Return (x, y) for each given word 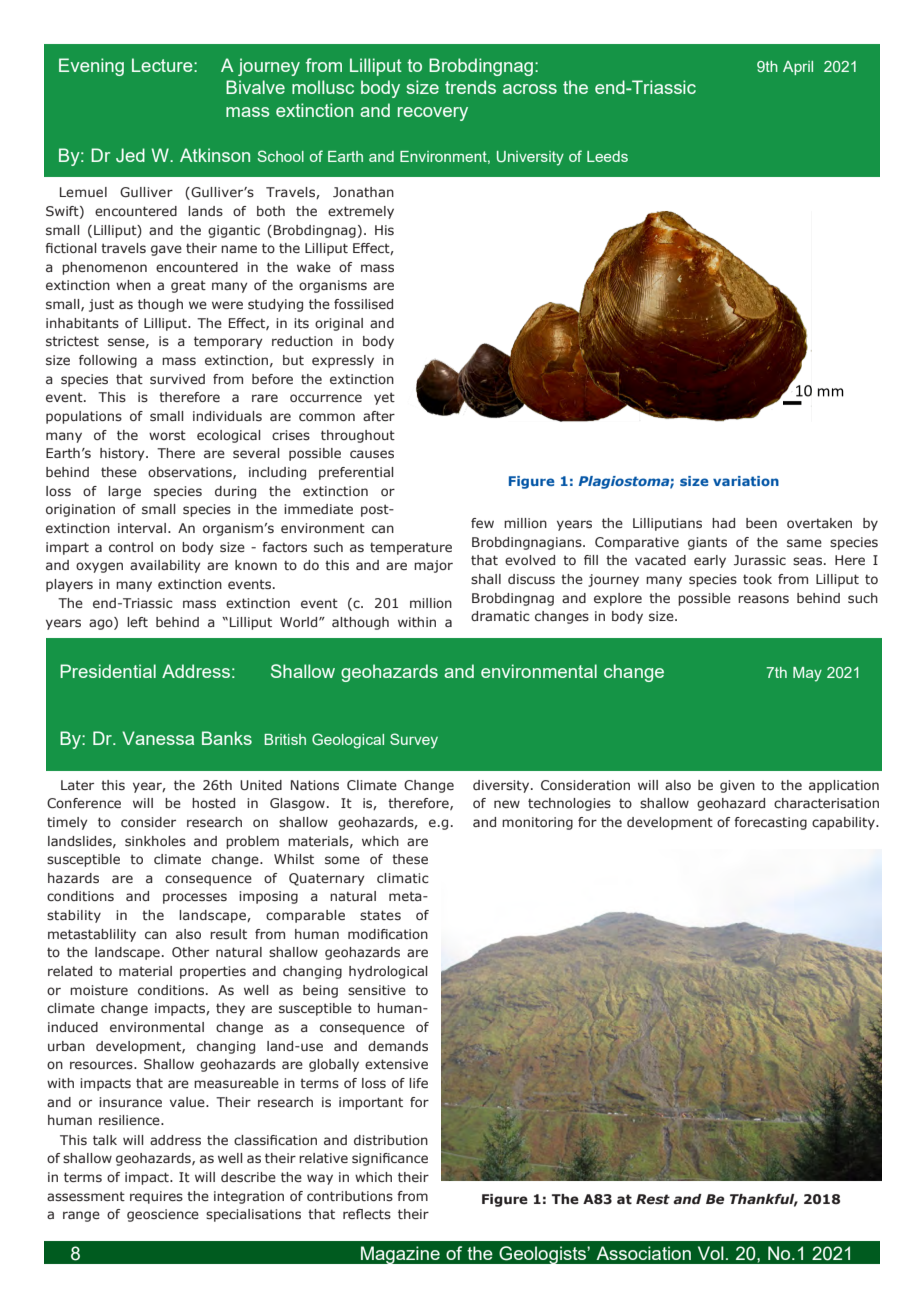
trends (470, 87)
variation (746, 481)
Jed (130, 155)
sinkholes (155, 841)
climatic (403, 878)
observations (191, 473)
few (482, 523)
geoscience (163, 1215)
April (798, 68)
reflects (367, 1214)
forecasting (770, 823)
